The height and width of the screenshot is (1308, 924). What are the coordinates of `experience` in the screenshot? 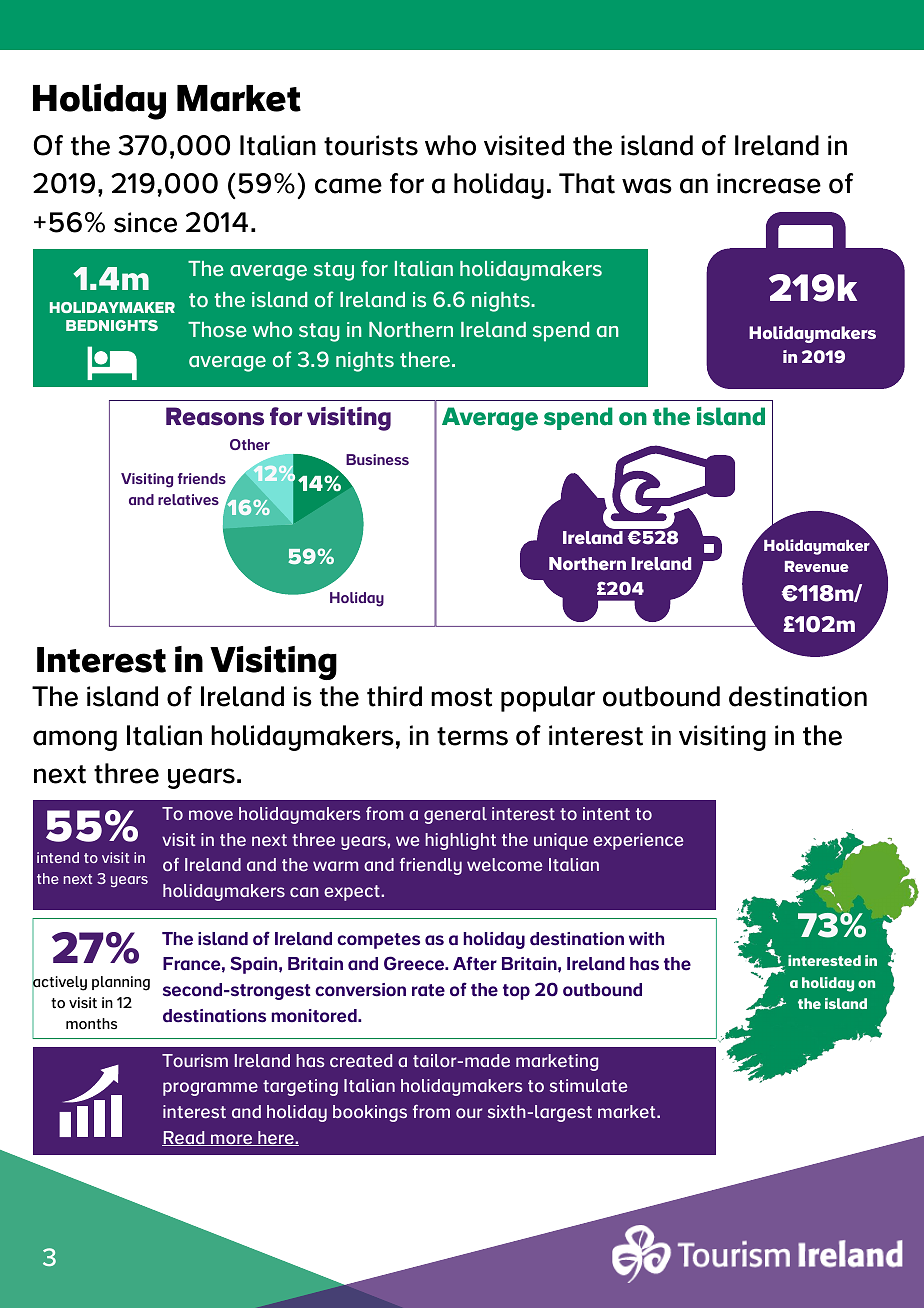 It's located at (638, 841).
